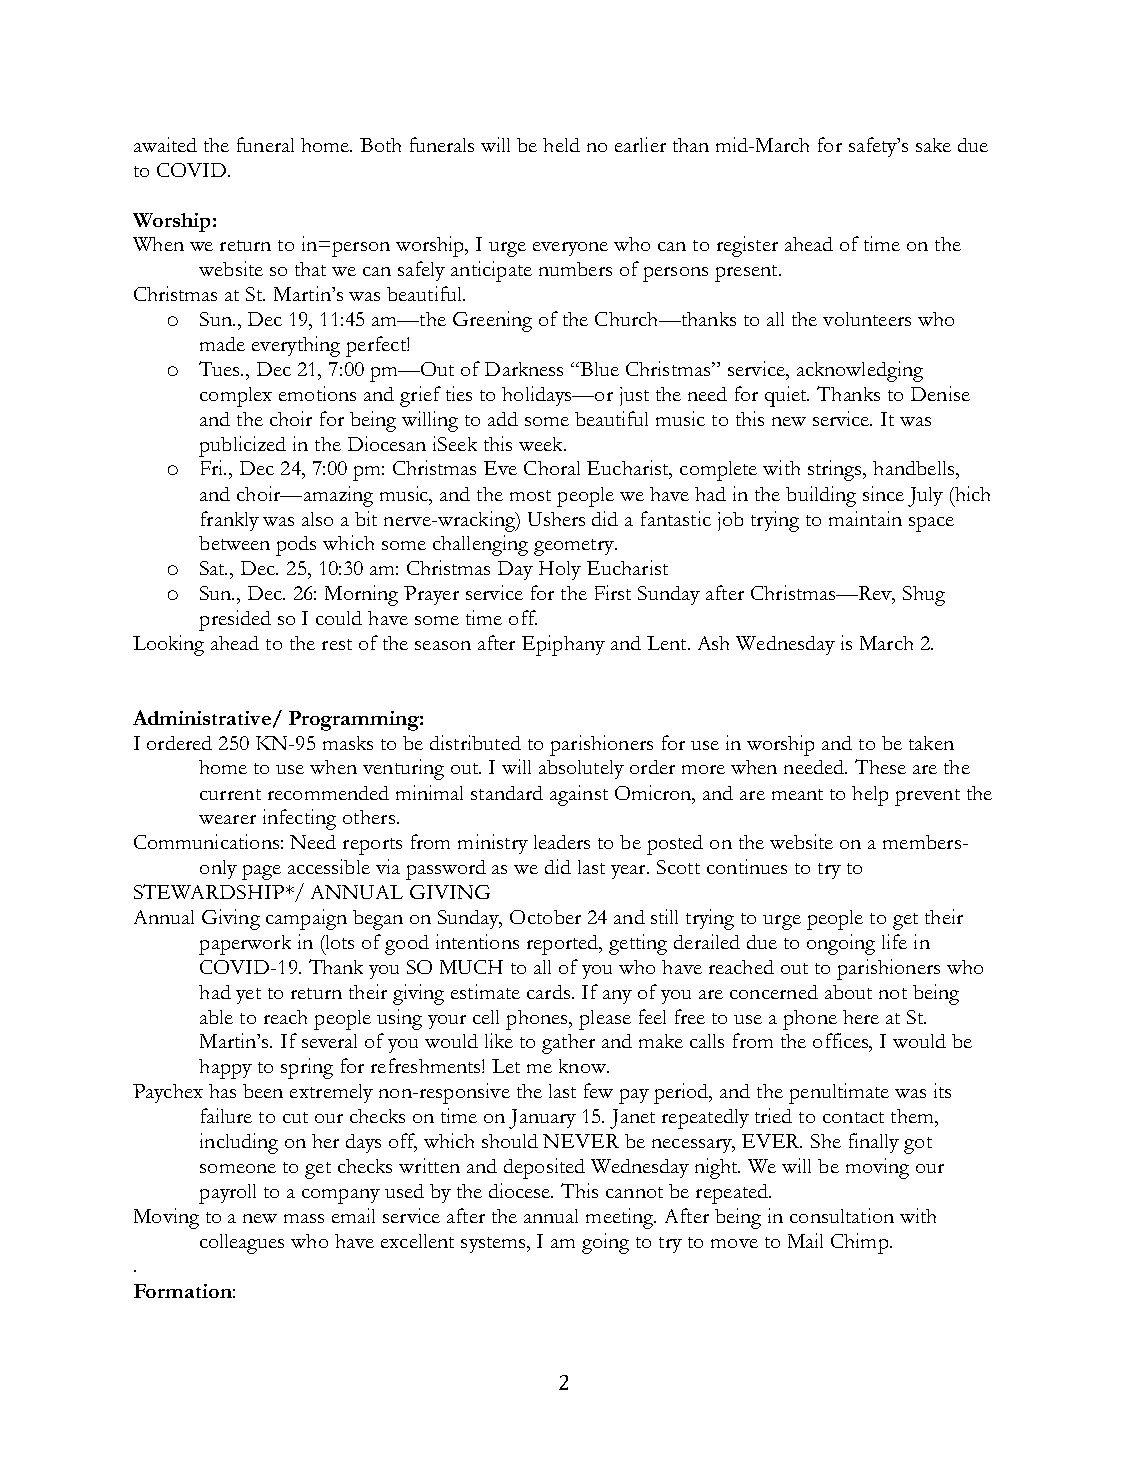  What do you see at coordinates (880, 766) in the document?
I see `These` at bounding box center [880, 766].
